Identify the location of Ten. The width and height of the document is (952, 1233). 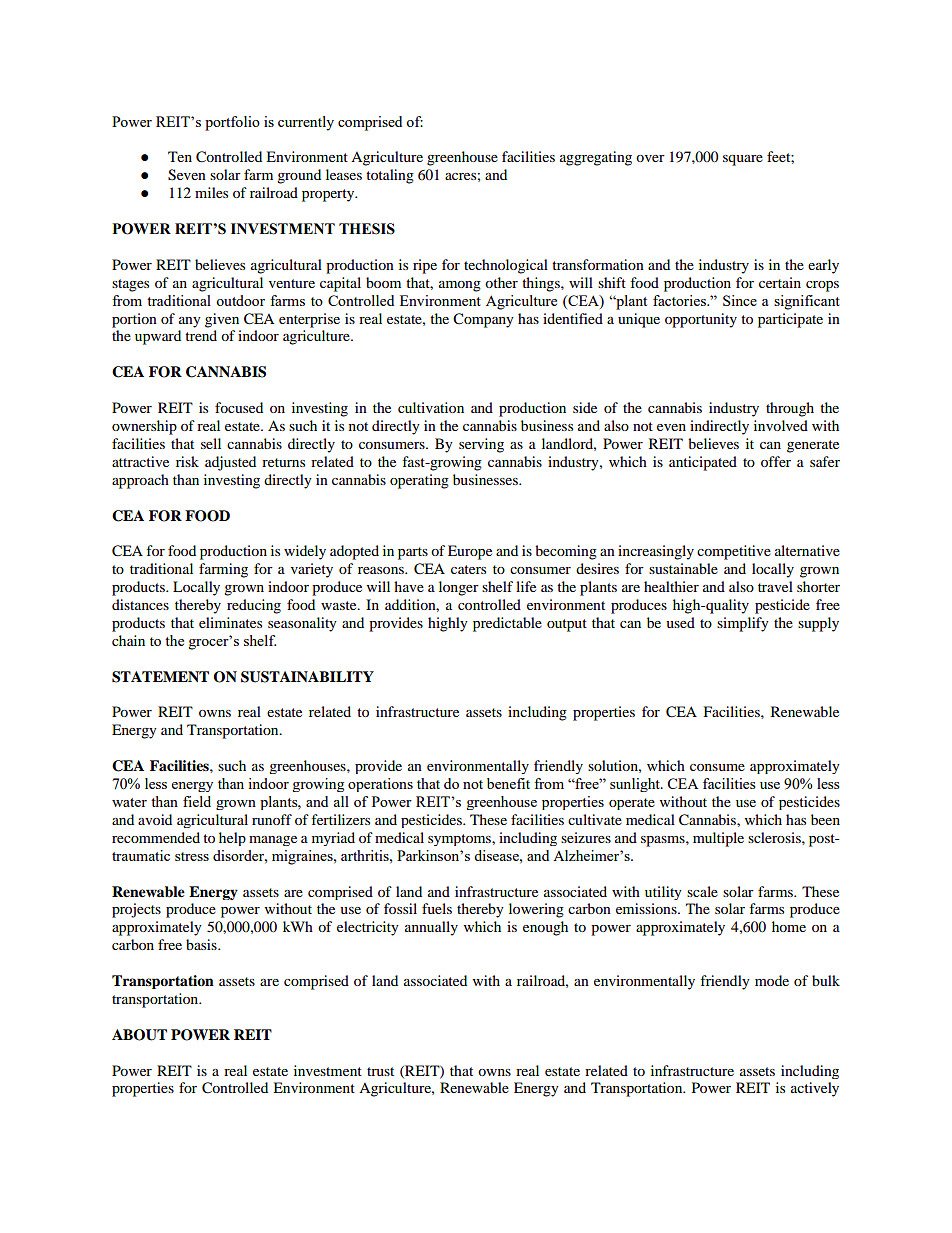
(180, 156).
